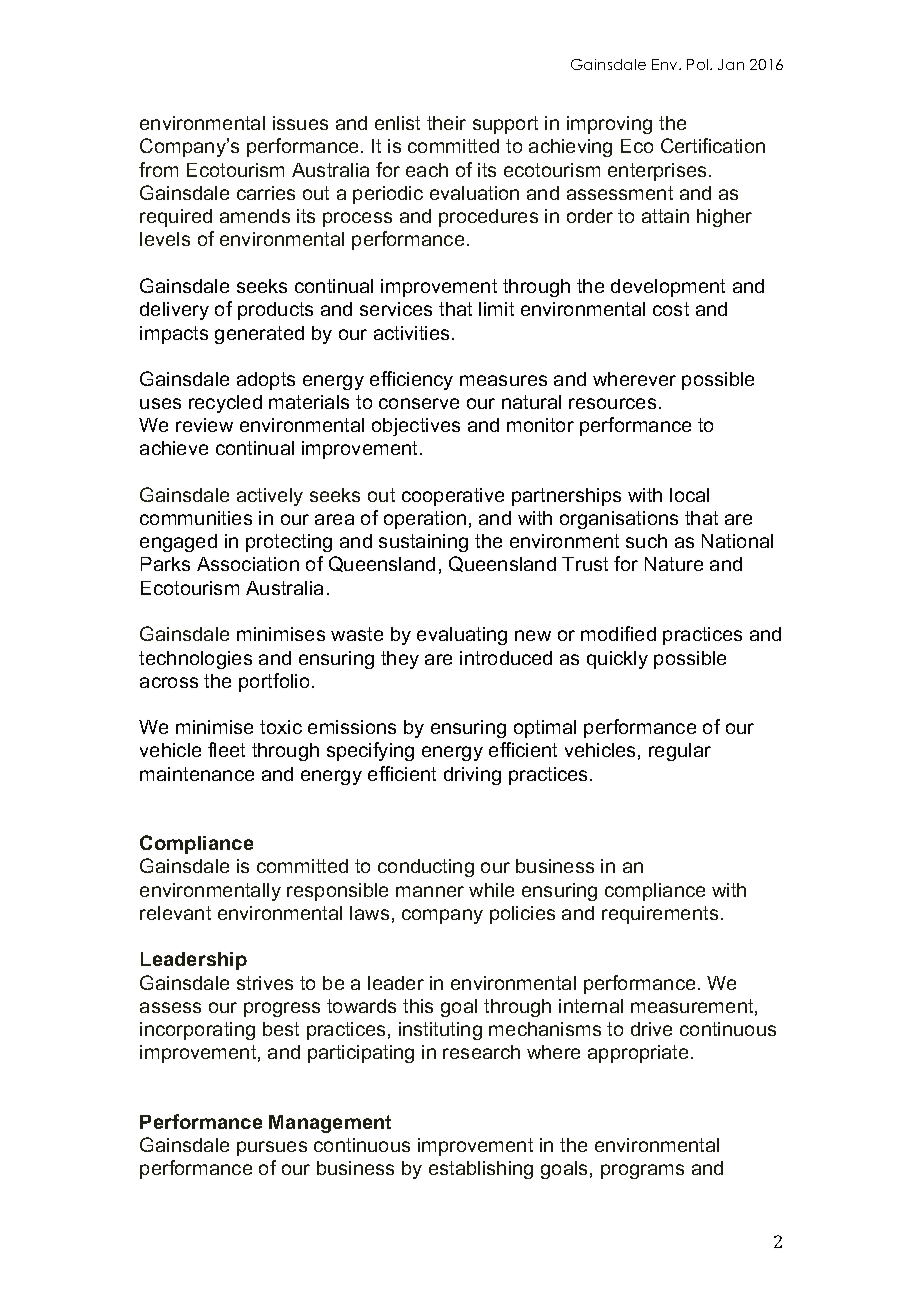 The width and height of the image is (924, 1308). Describe the element at coordinates (481, 1170) in the image. I see `establishing` at that location.
